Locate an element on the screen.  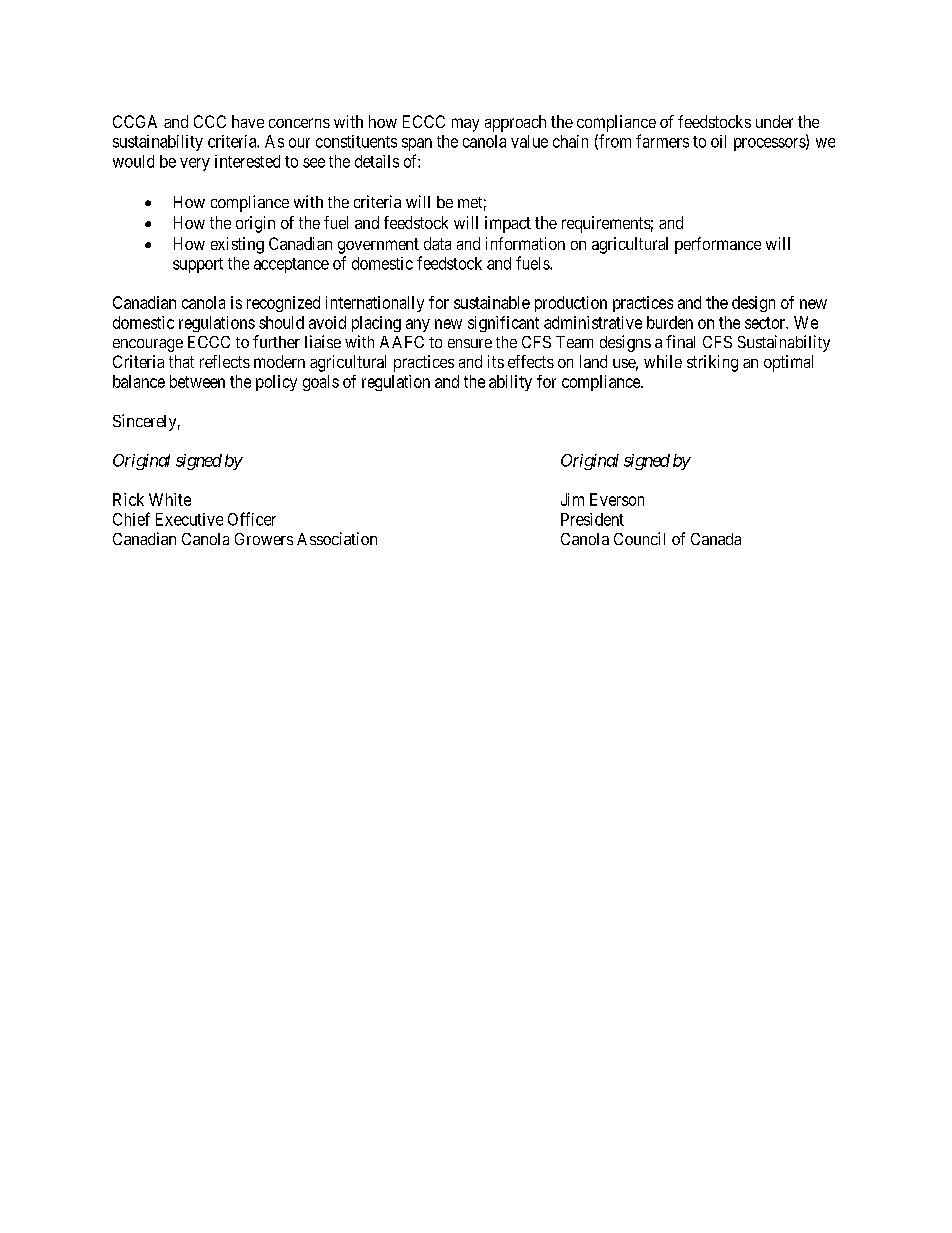
Association is located at coordinates (337, 538).
